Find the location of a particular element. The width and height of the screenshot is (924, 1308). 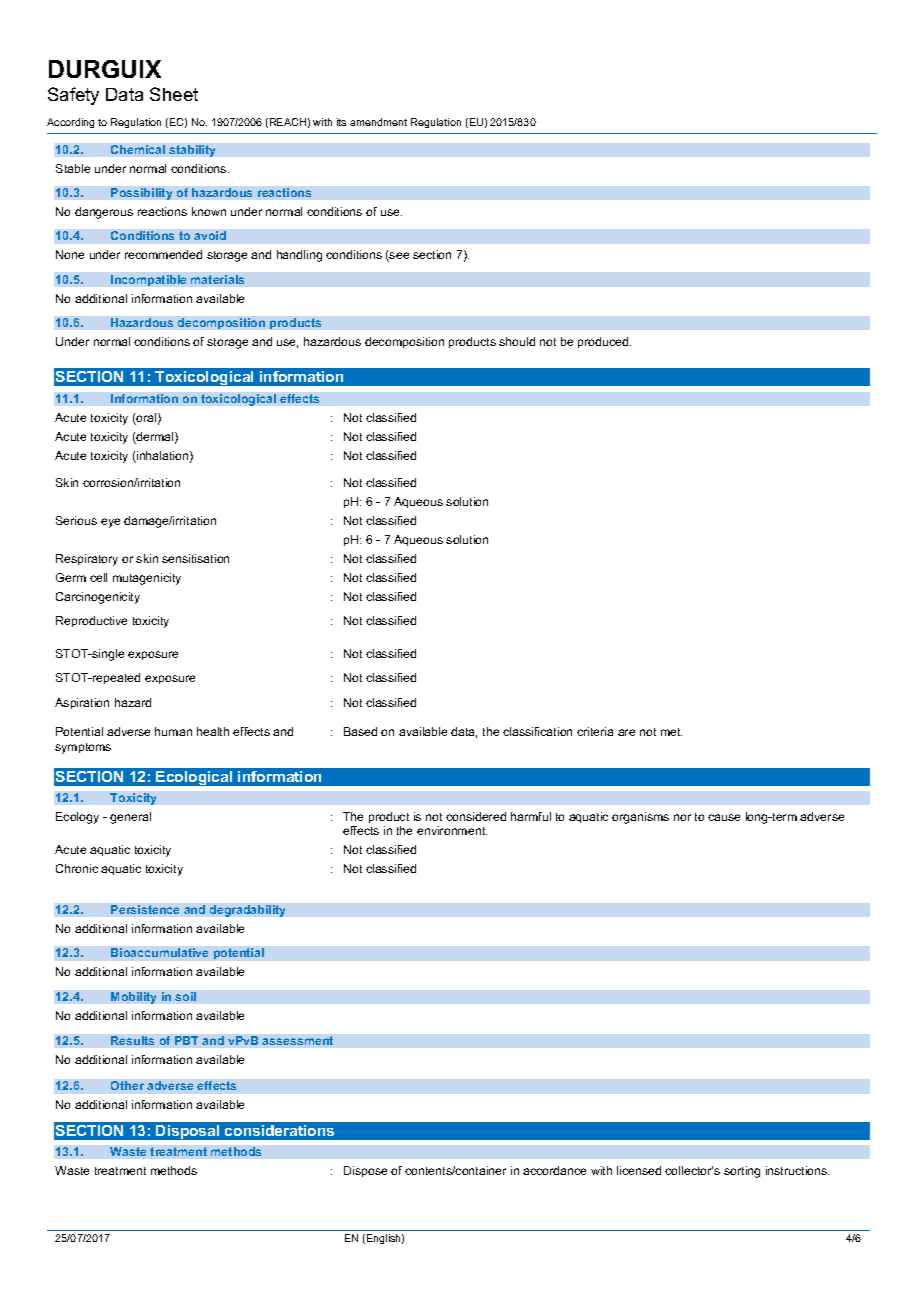

environment is located at coordinates (452, 830).
